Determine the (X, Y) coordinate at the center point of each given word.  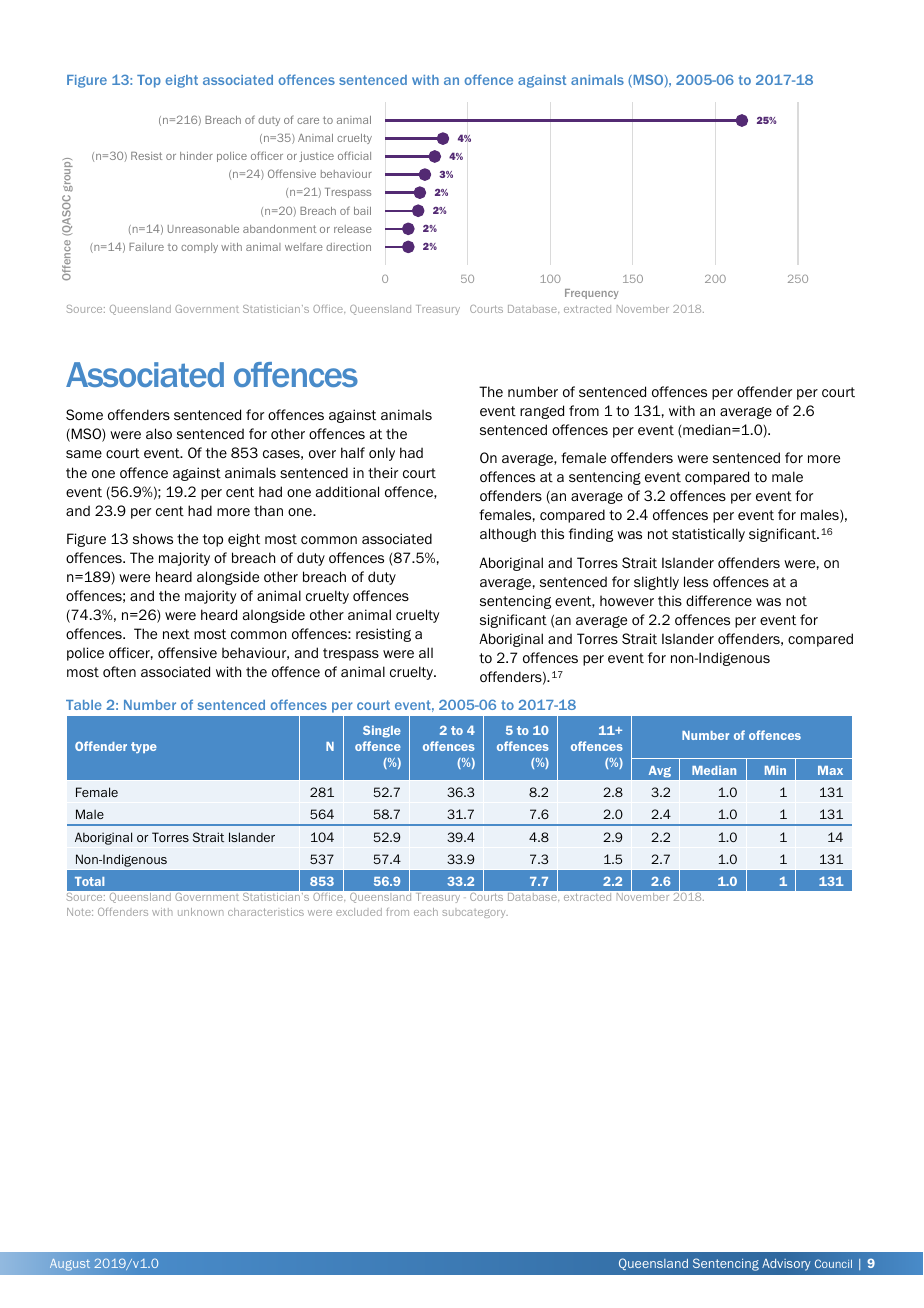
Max (830, 770)
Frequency (591, 294)
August (70, 1265)
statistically (708, 535)
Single (382, 731)
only (382, 454)
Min (775, 770)
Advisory (786, 1265)
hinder (196, 156)
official (354, 155)
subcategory (475, 913)
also (159, 433)
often (119, 671)
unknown (200, 912)
